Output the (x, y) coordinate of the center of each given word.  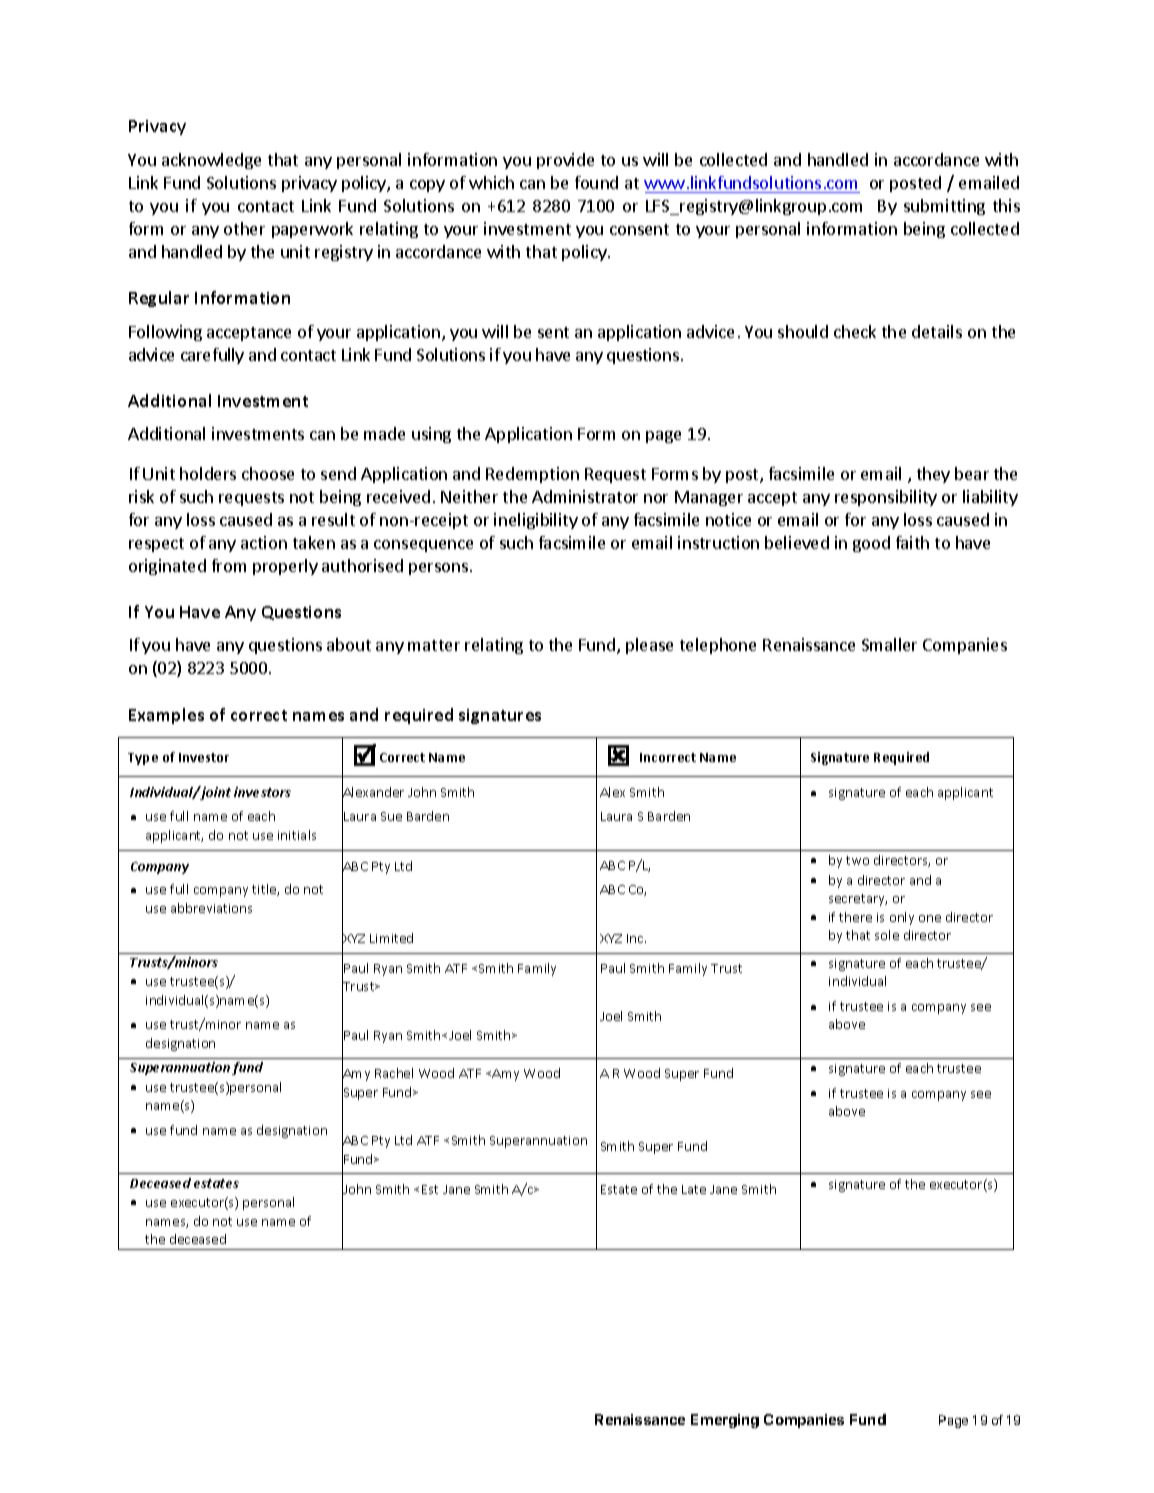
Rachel (394, 1073)
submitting (944, 207)
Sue (391, 816)
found (596, 182)
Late (694, 1189)
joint (216, 793)
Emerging (725, 1421)
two (857, 860)
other (244, 228)
